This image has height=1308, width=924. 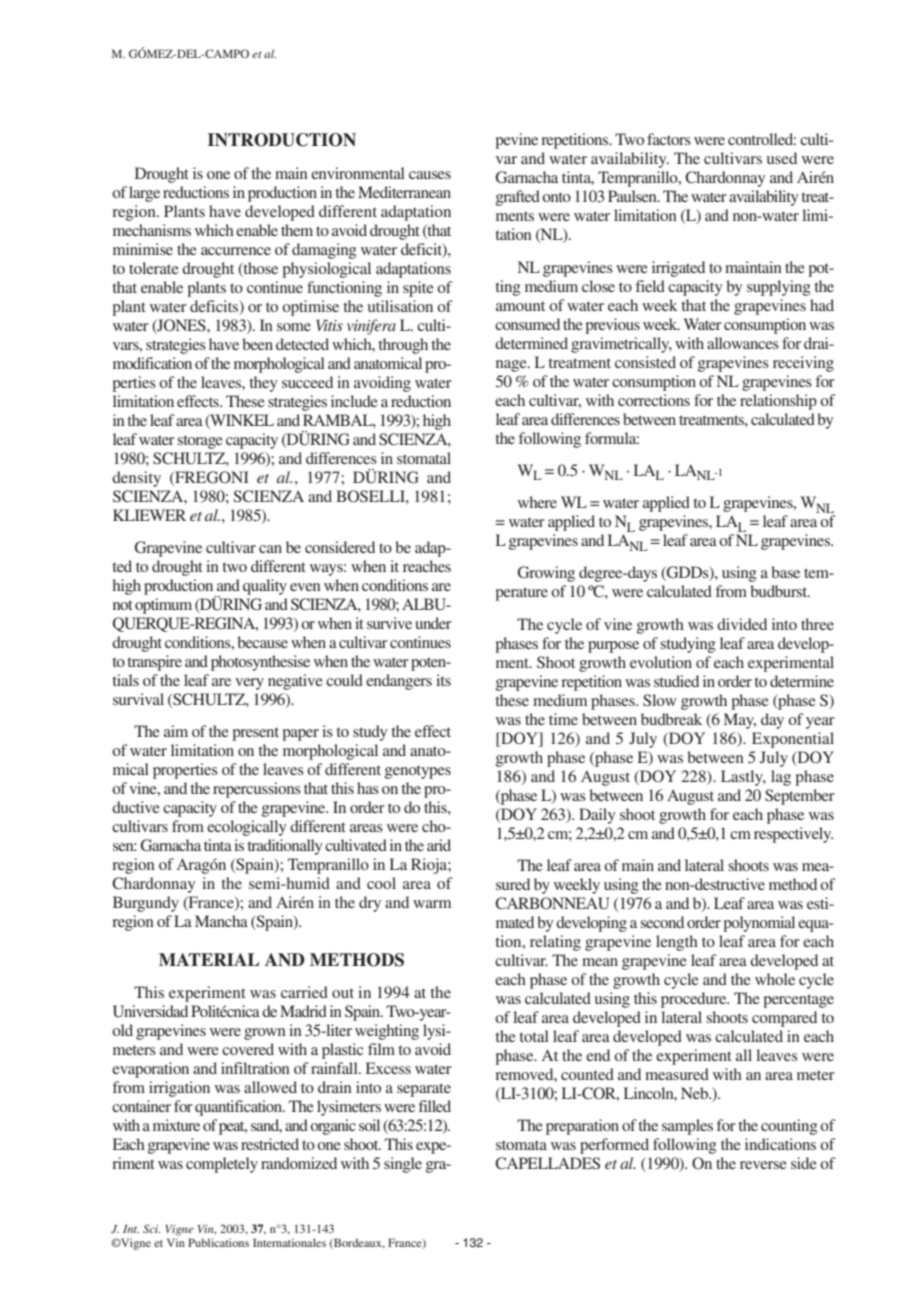 What do you see at coordinates (782, 158) in the image?
I see `used` at bounding box center [782, 158].
